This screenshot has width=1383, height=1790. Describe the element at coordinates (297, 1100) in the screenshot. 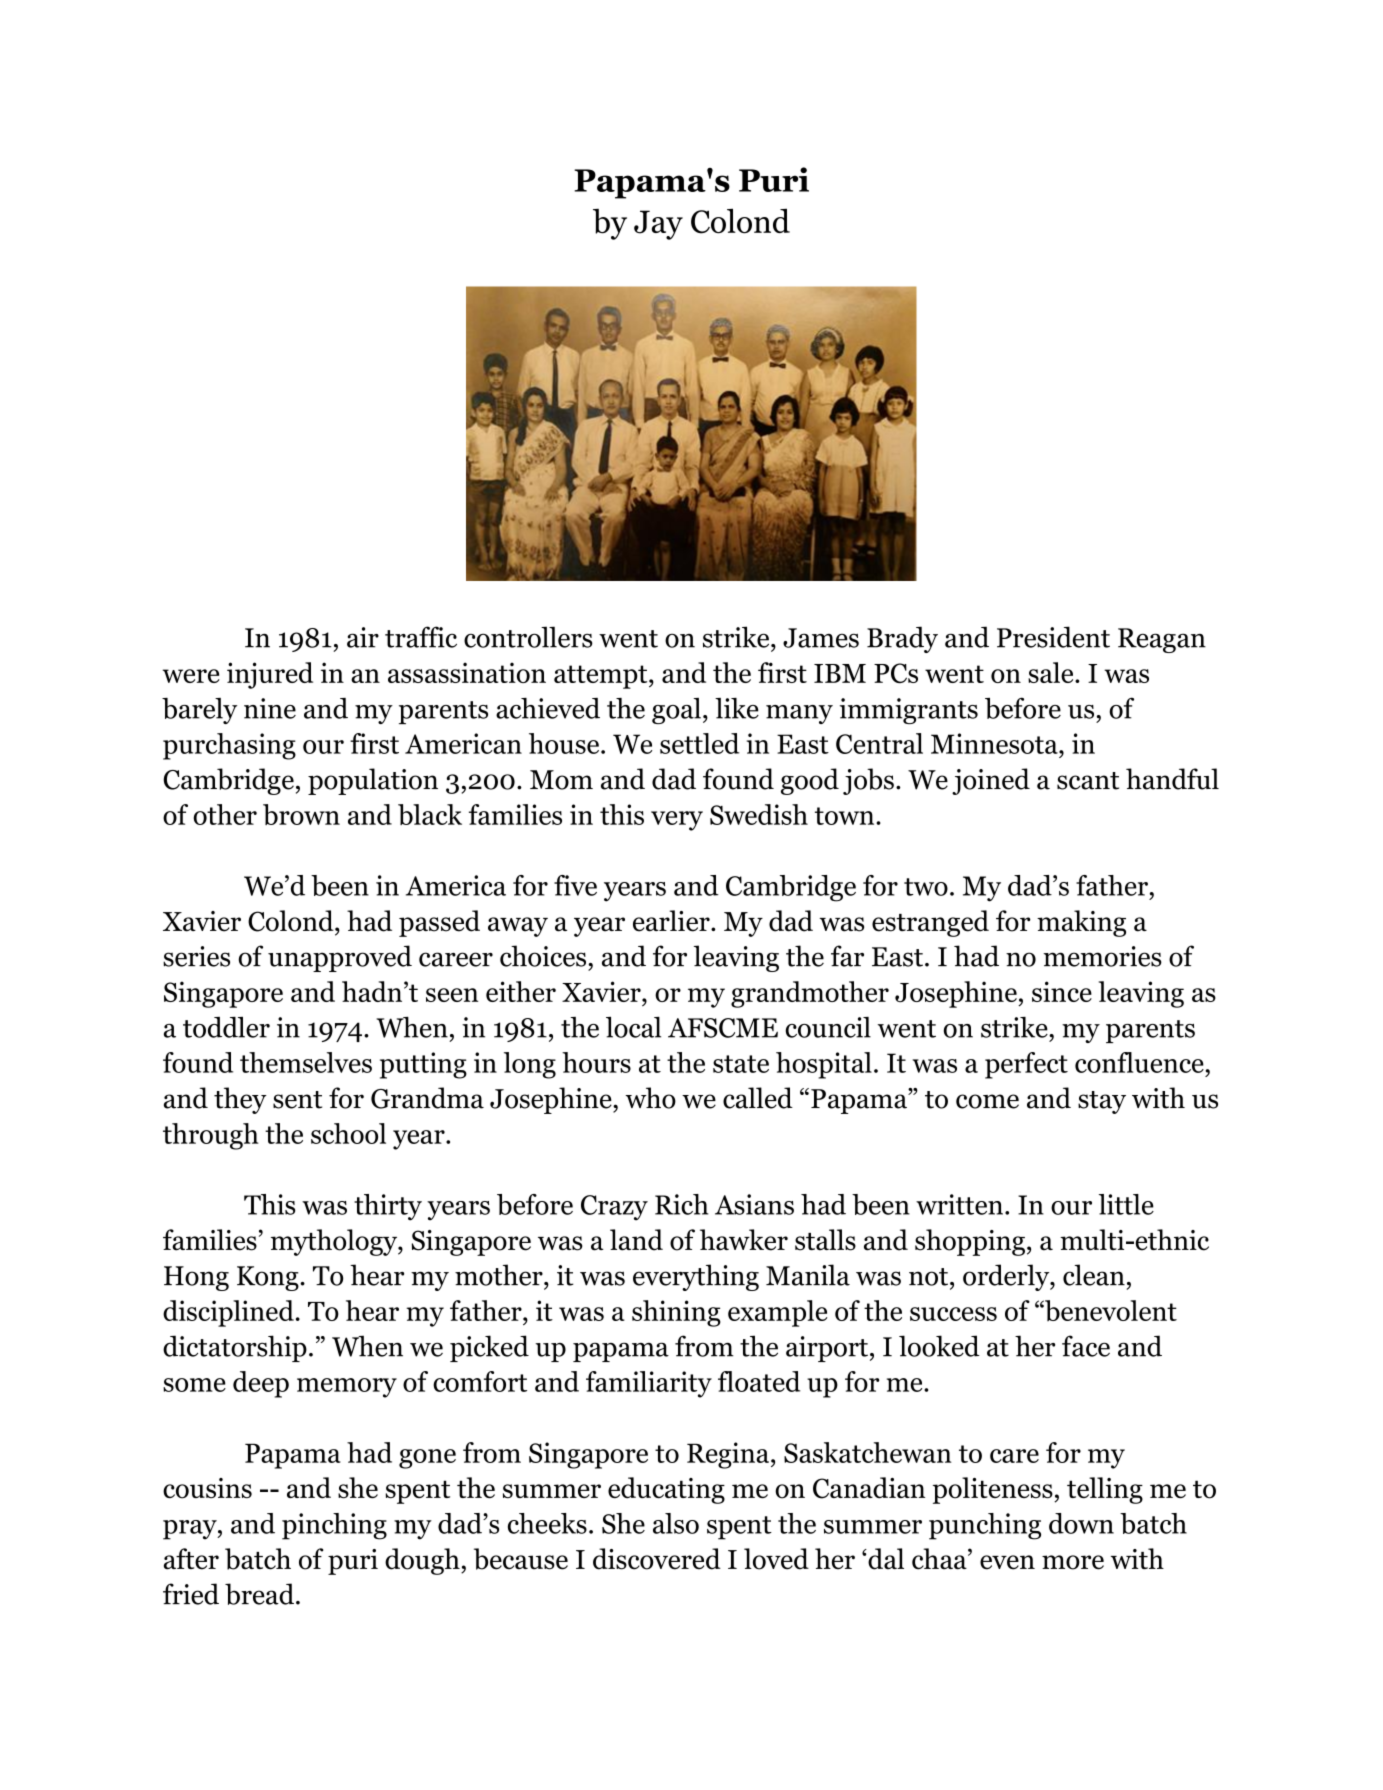

I see `sent` at that location.
